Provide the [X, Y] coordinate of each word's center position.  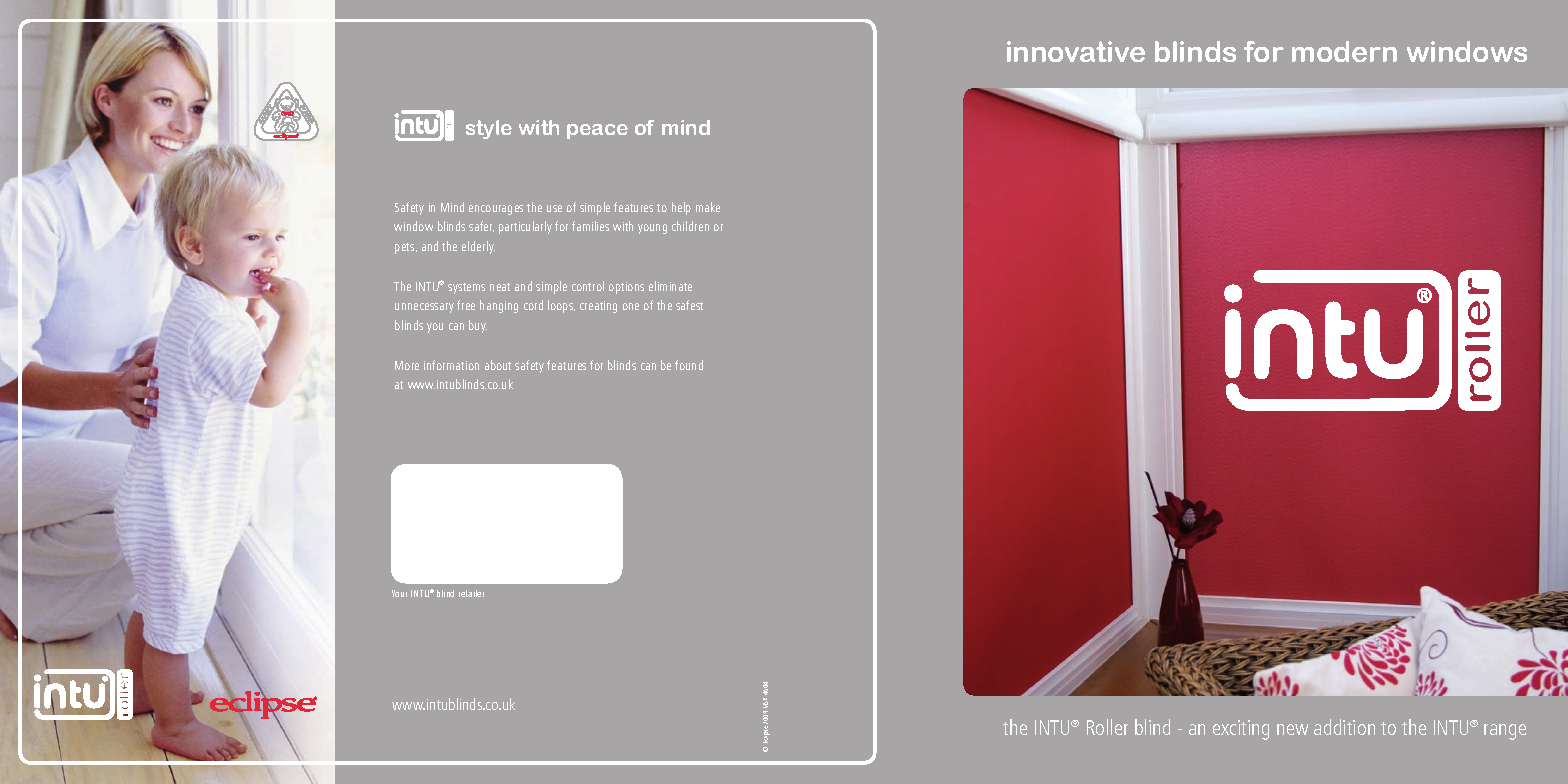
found [689, 365]
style [489, 129]
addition [1344, 727]
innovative [1076, 51]
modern [1344, 51]
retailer [471, 593]
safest [689, 305]
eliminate [670, 286]
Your [399, 593]
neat [500, 287]
